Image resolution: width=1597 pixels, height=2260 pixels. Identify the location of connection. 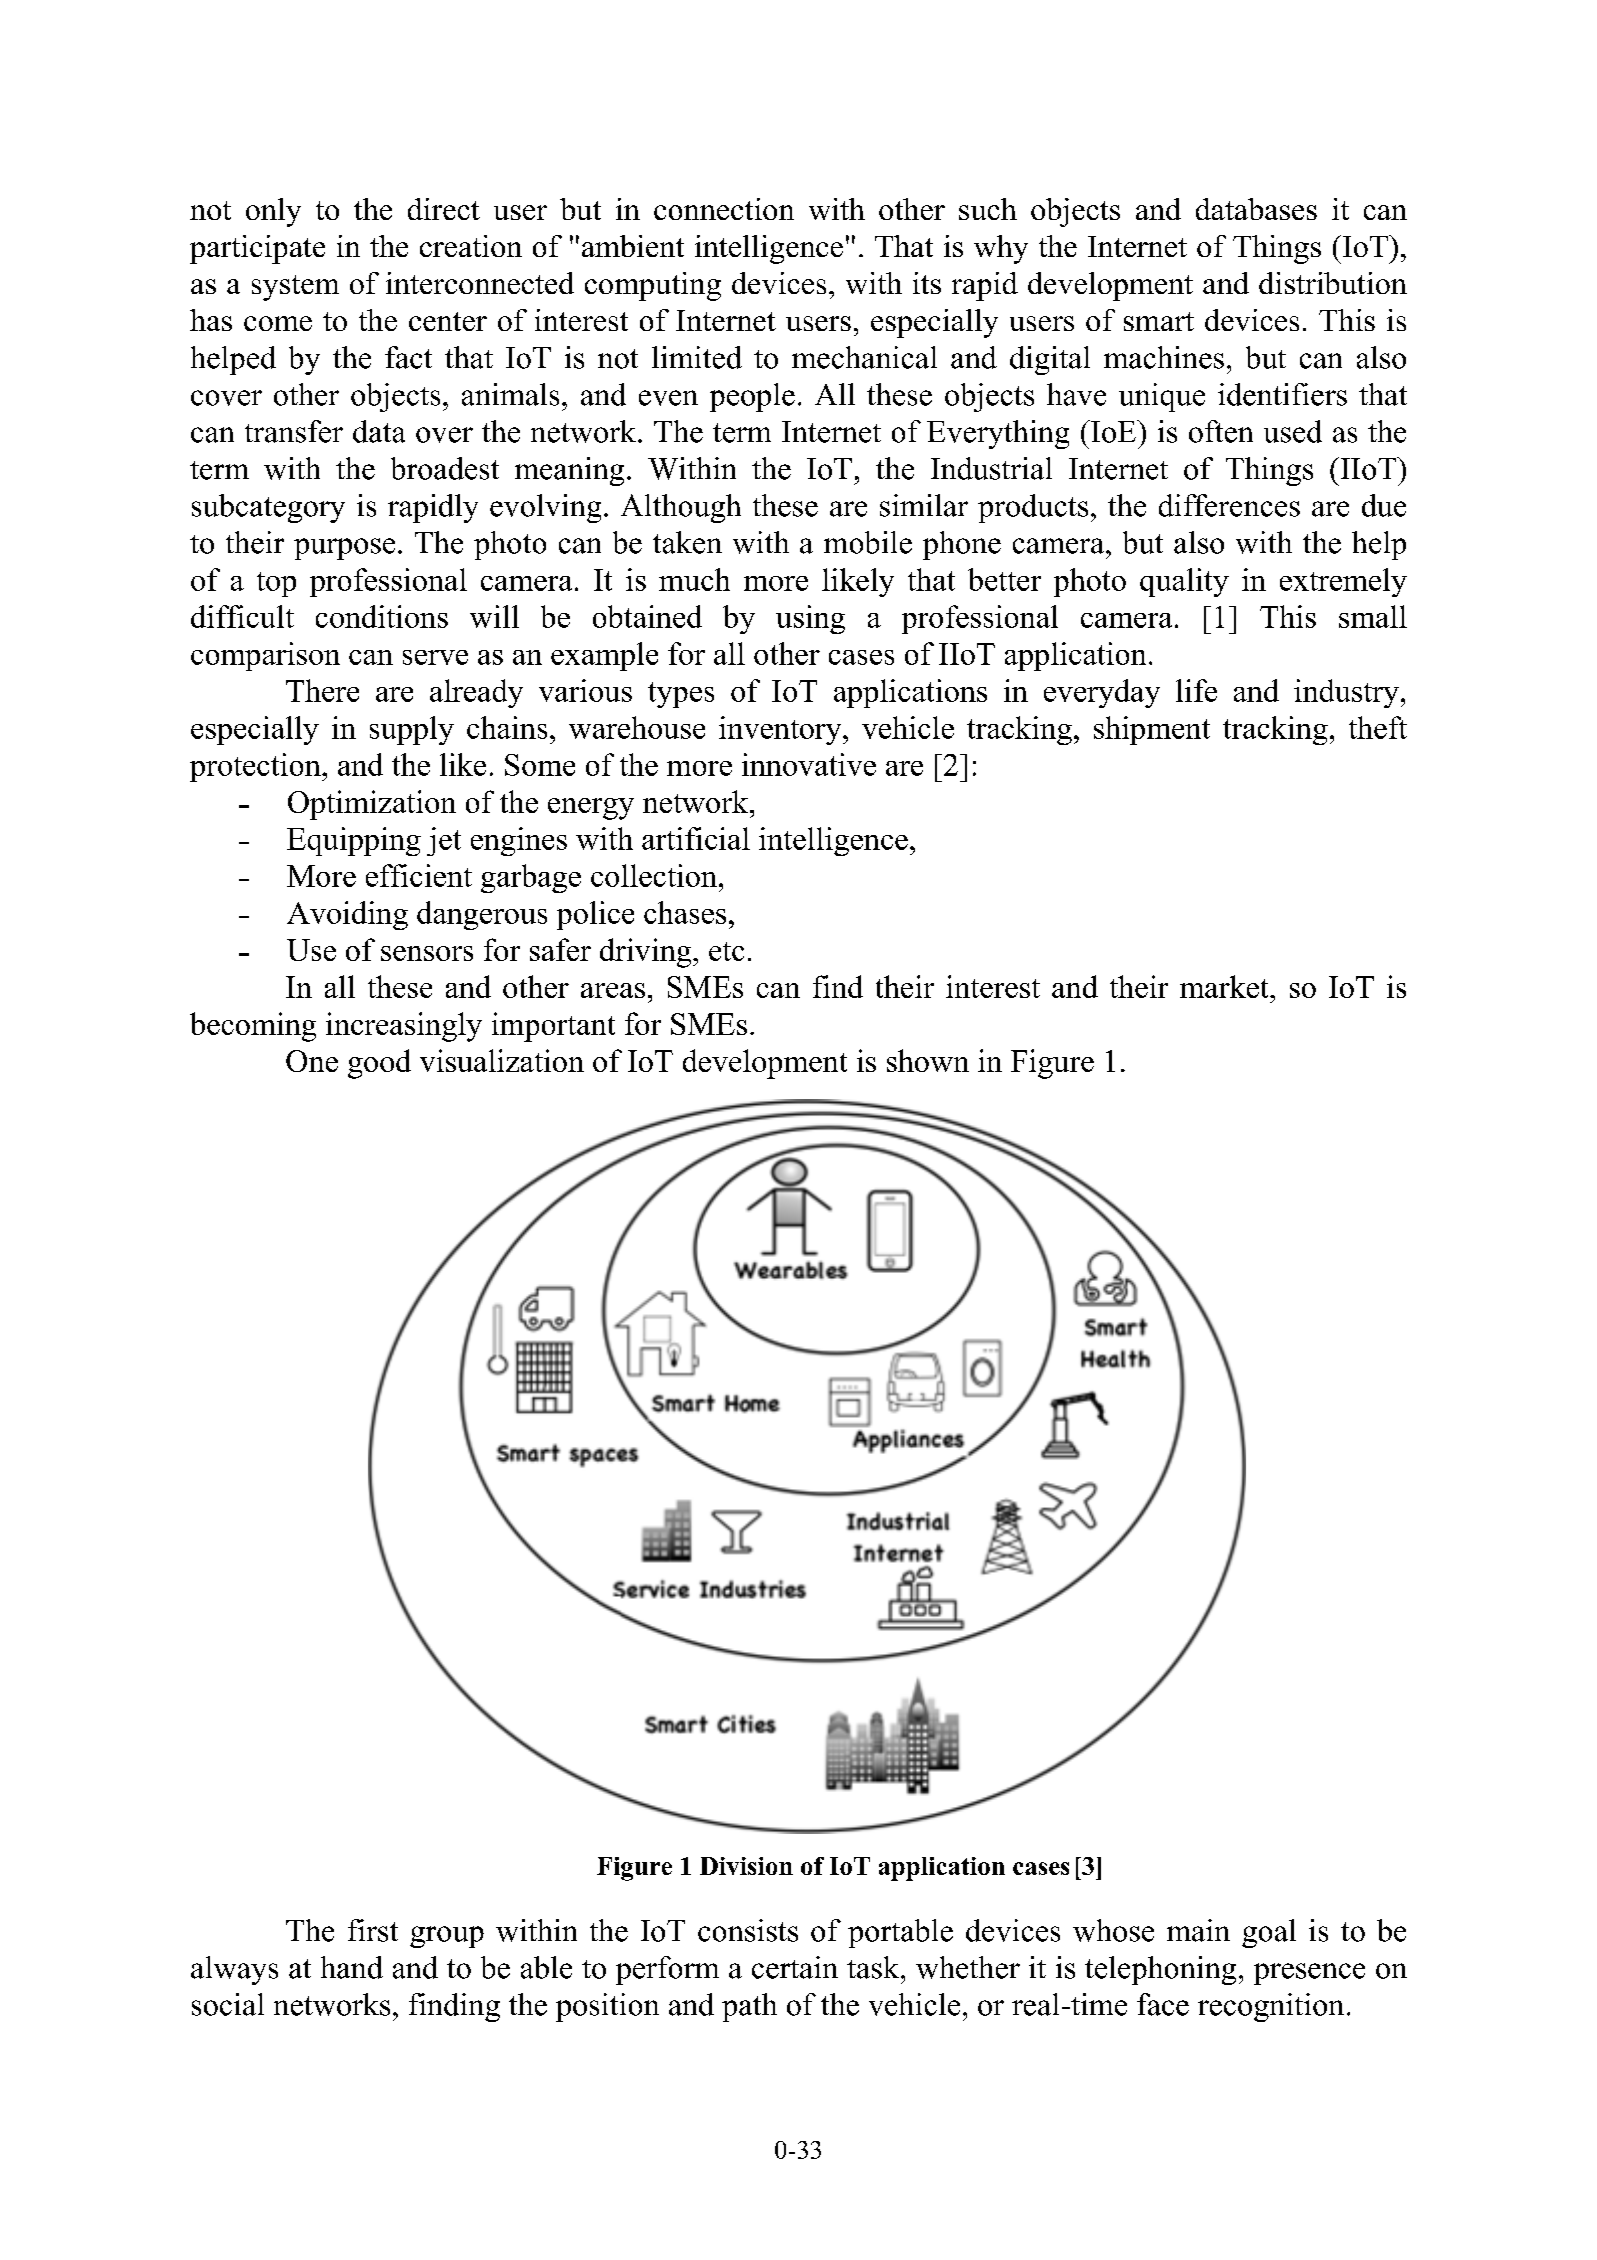
(724, 209).
